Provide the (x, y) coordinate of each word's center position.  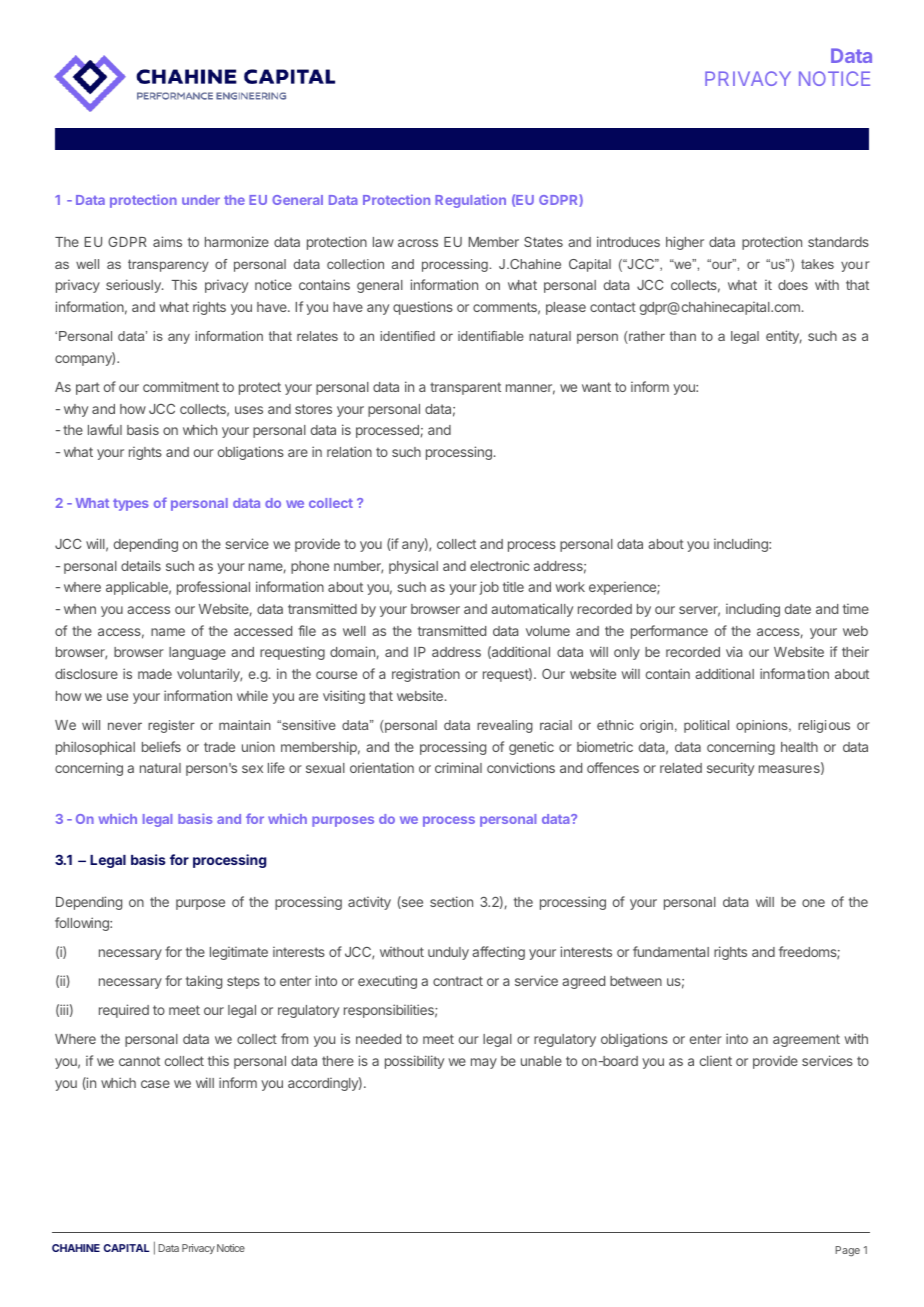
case (155, 1084)
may (484, 1063)
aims (167, 241)
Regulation (470, 201)
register (171, 726)
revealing (505, 726)
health (799, 747)
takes (817, 264)
